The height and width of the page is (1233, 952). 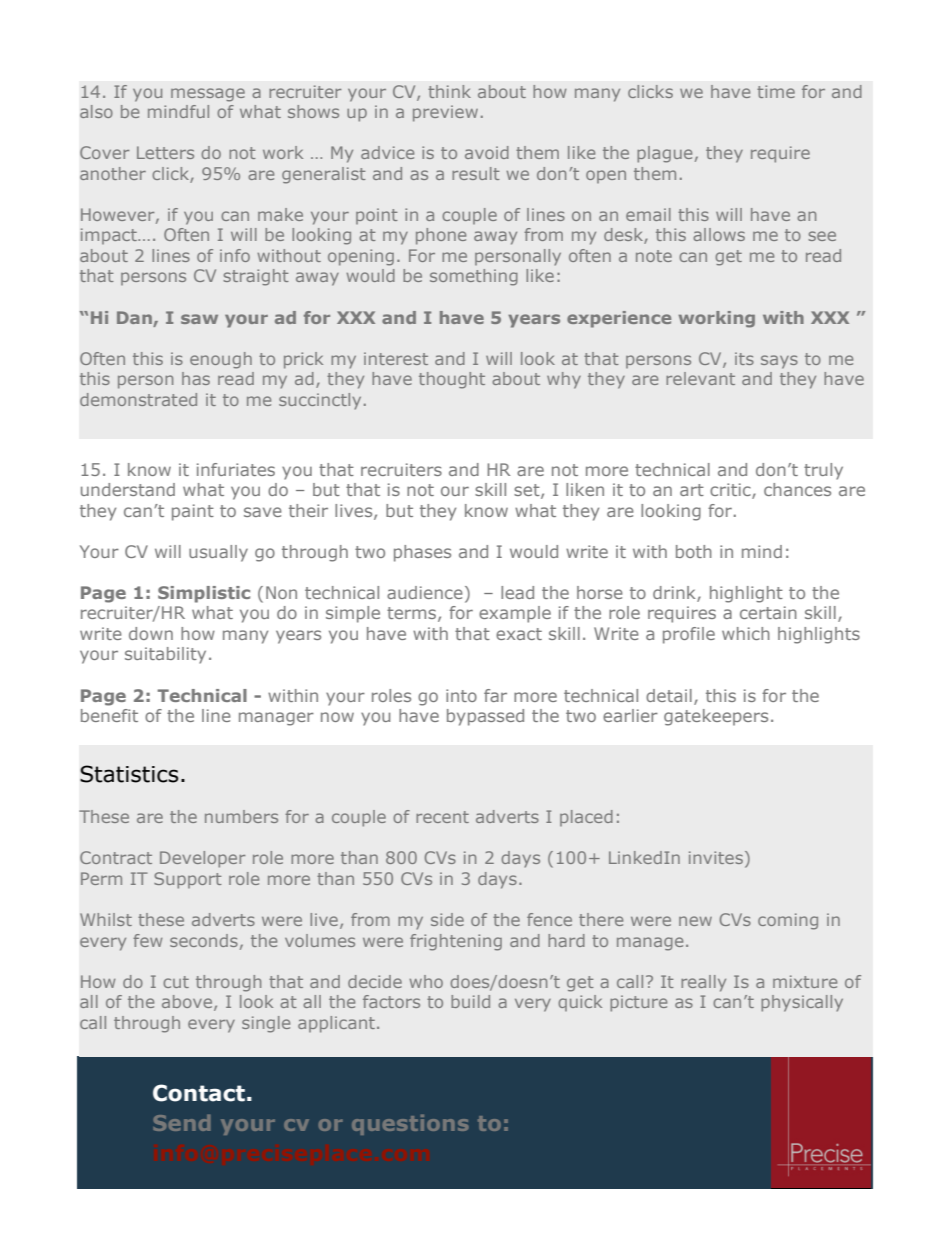 What do you see at coordinates (425, 592) in the page?
I see `audience` at bounding box center [425, 592].
